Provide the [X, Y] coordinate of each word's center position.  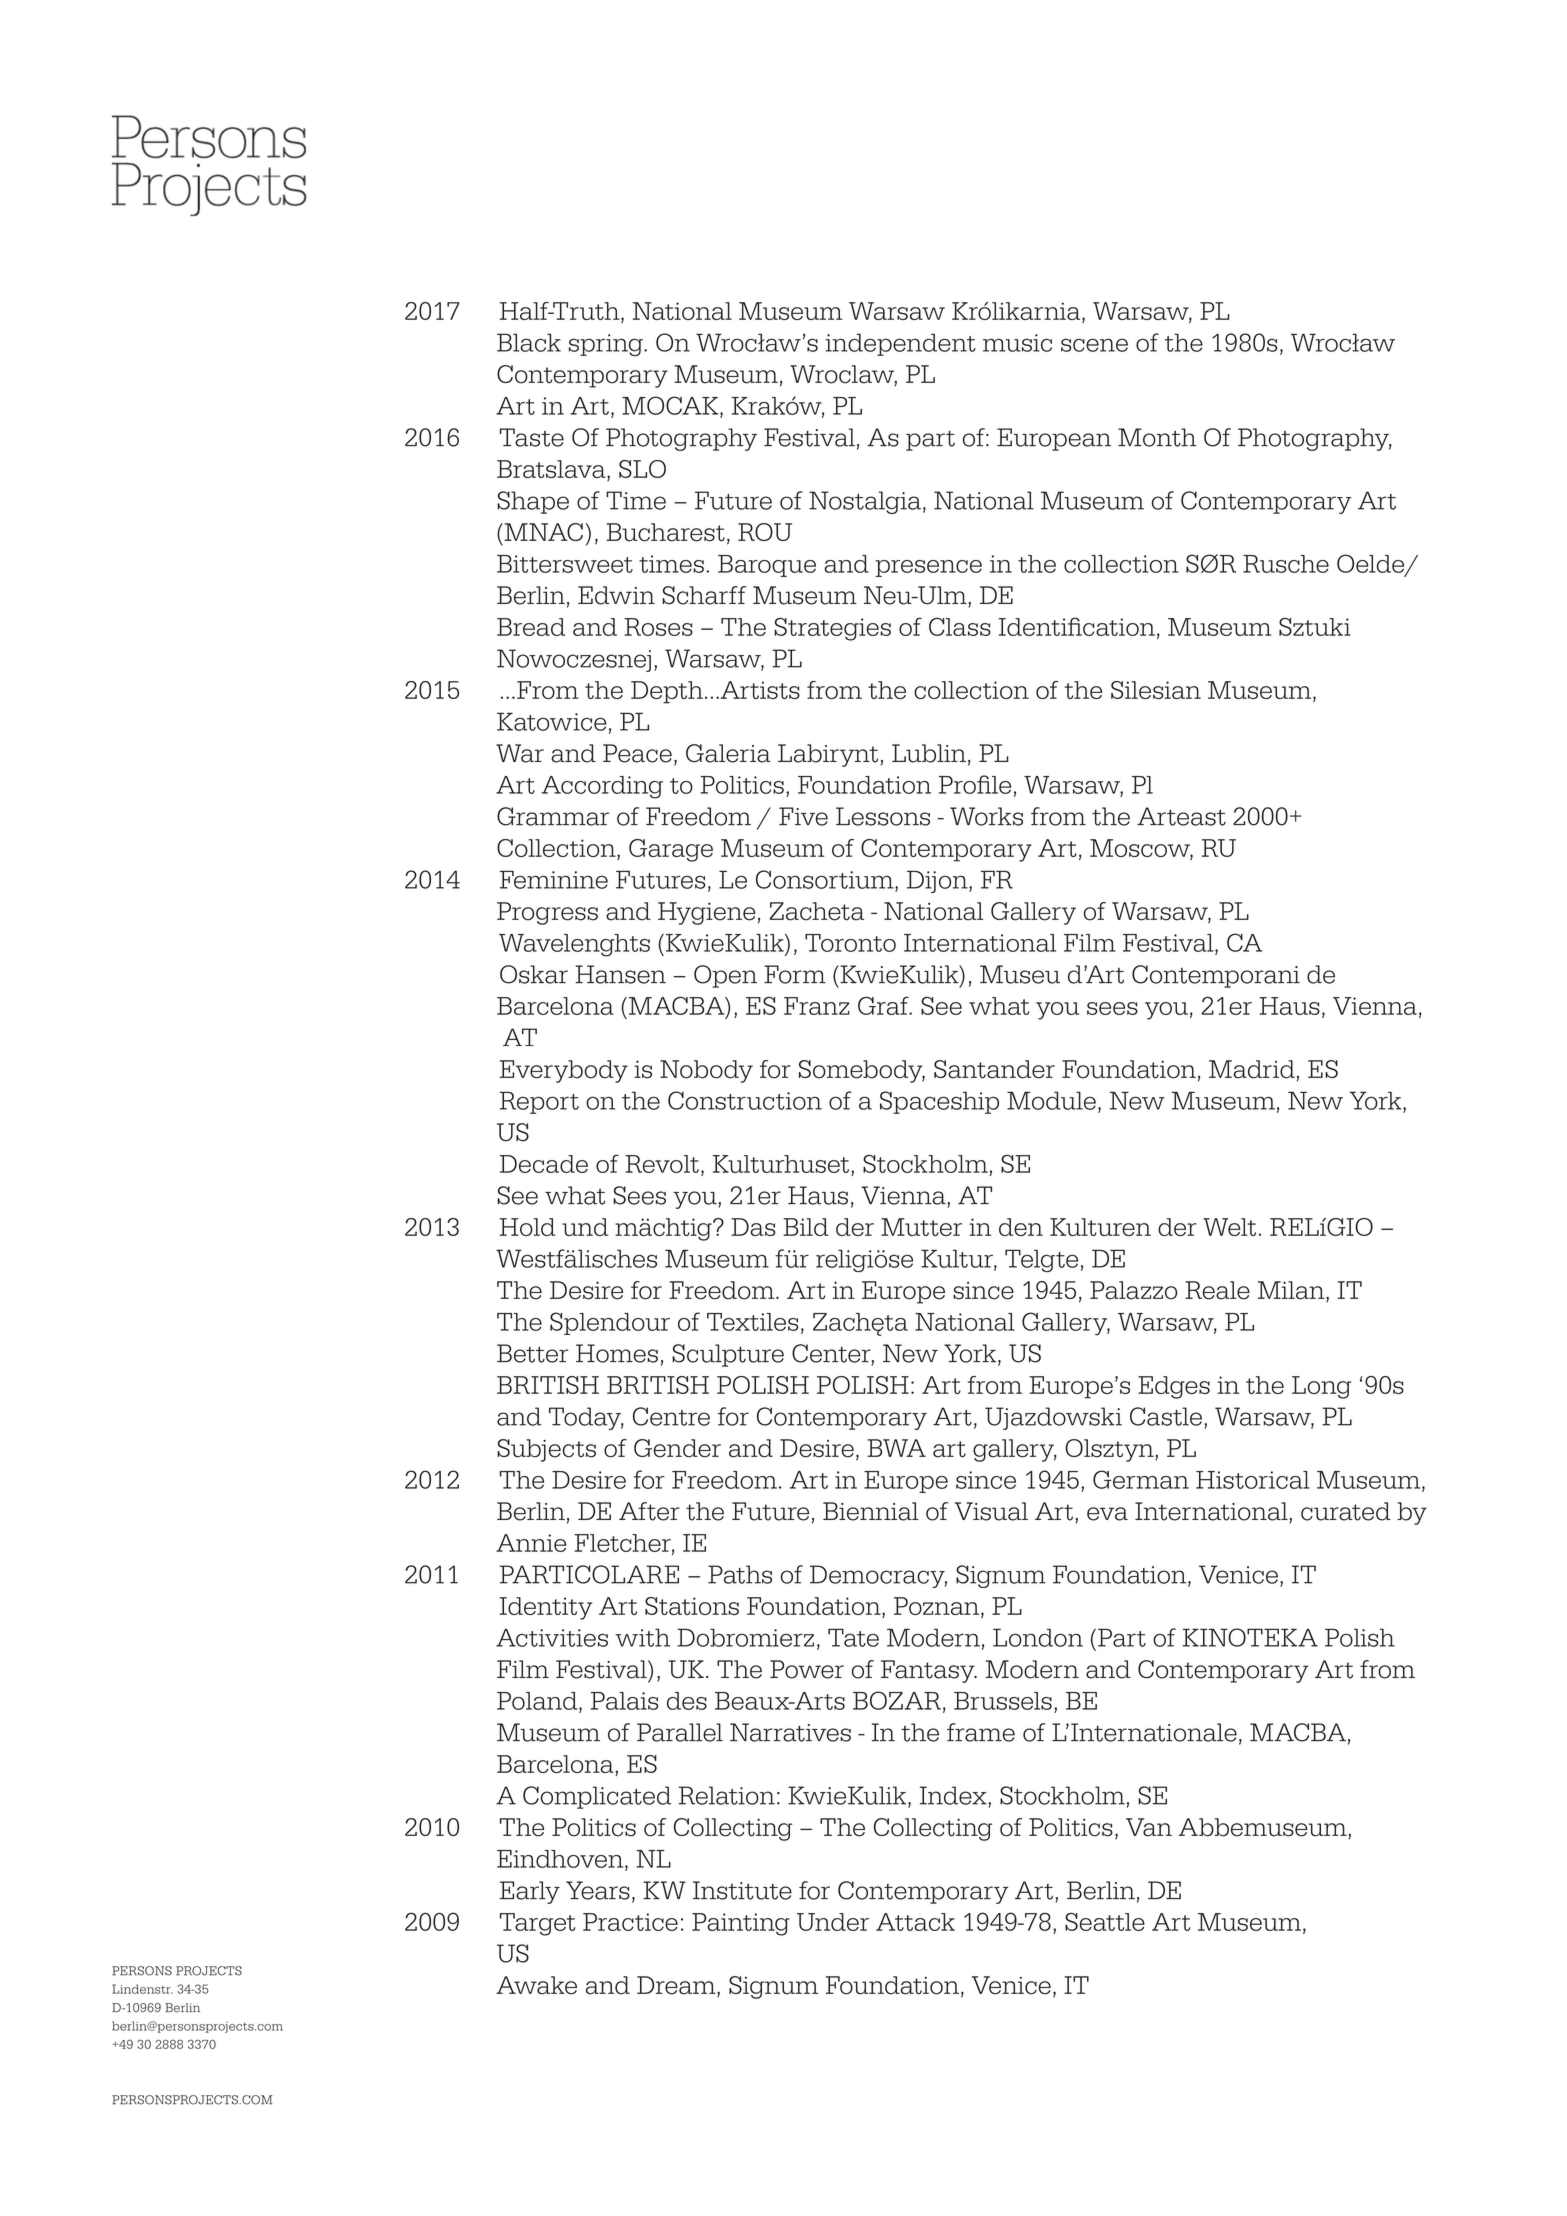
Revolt [662, 1164]
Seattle [1105, 1922]
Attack [915, 1922]
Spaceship [939, 1102]
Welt [1229, 1227]
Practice [630, 1922]
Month [1157, 437]
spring [607, 345]
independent [901, 344]
